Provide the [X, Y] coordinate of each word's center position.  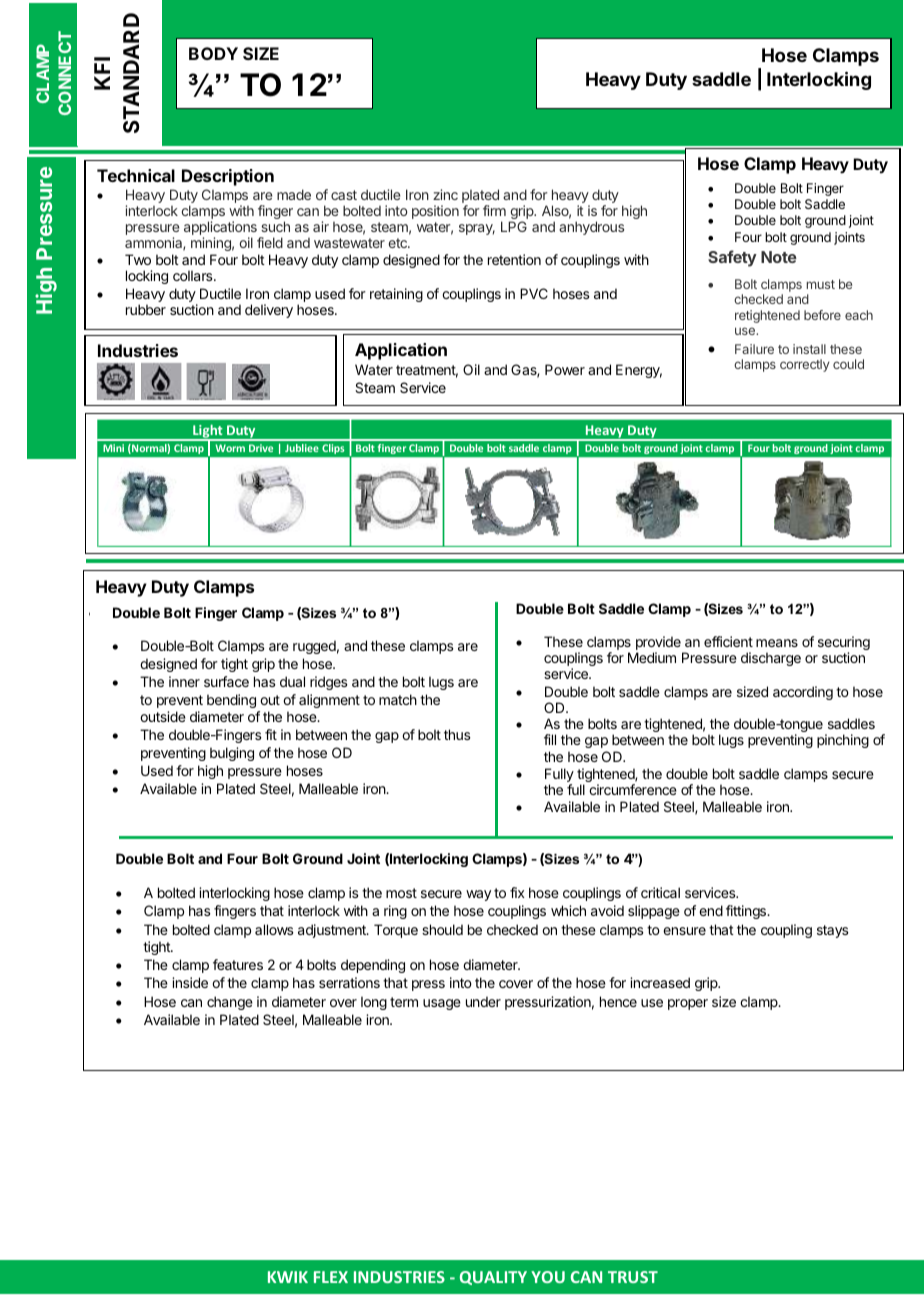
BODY [213, 53]
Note [779, 257]
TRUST [633, 1277]
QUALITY [493, 1278]
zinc [445, 194]
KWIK [288, 1277]
